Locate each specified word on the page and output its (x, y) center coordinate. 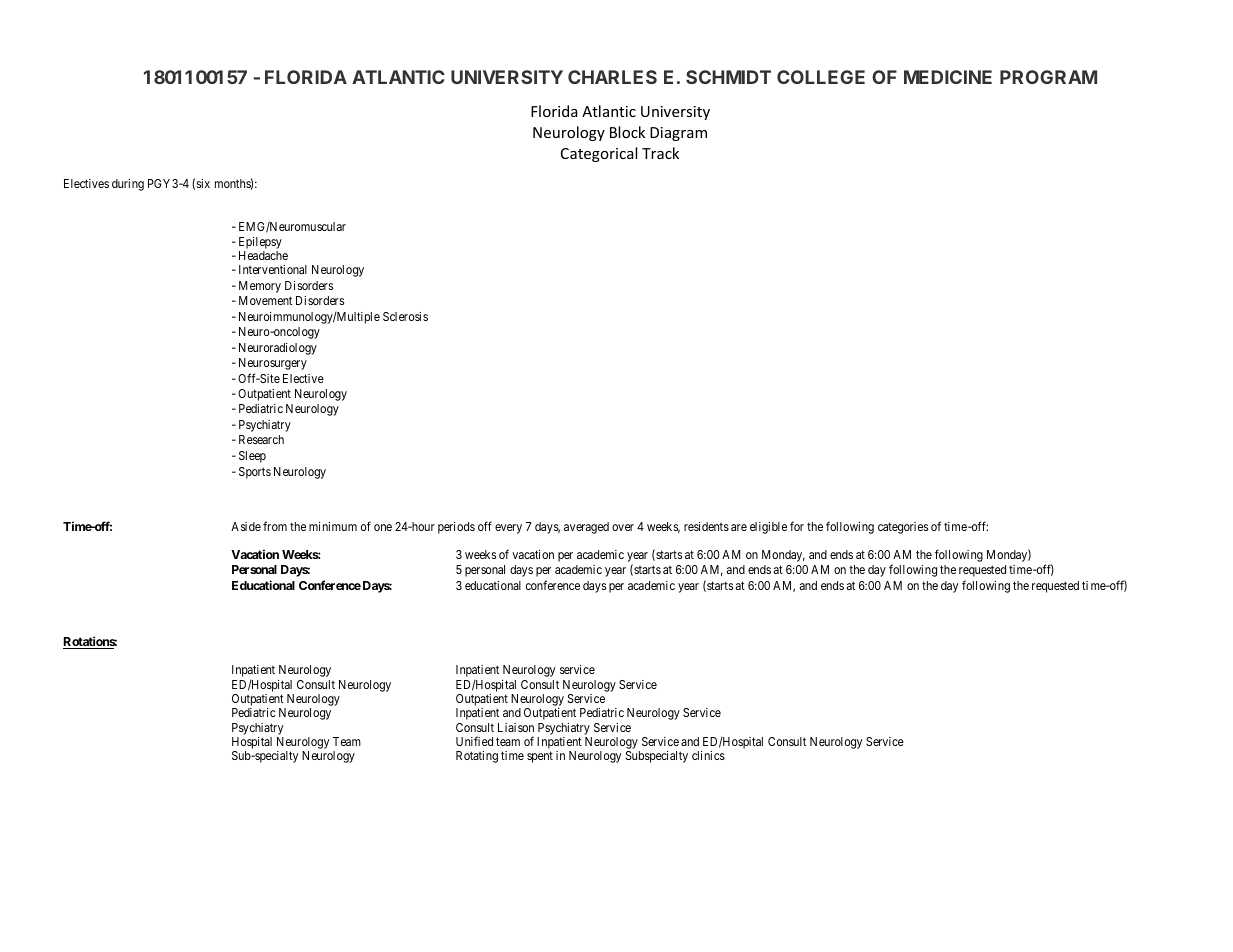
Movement (265, 300)
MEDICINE (948, 77)
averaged (586, 528)
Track (660, 153)
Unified (474, 741)
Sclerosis (405, 316)
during (128, 185)
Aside (246, 526)
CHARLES (612, 77)
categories (903, 528)
